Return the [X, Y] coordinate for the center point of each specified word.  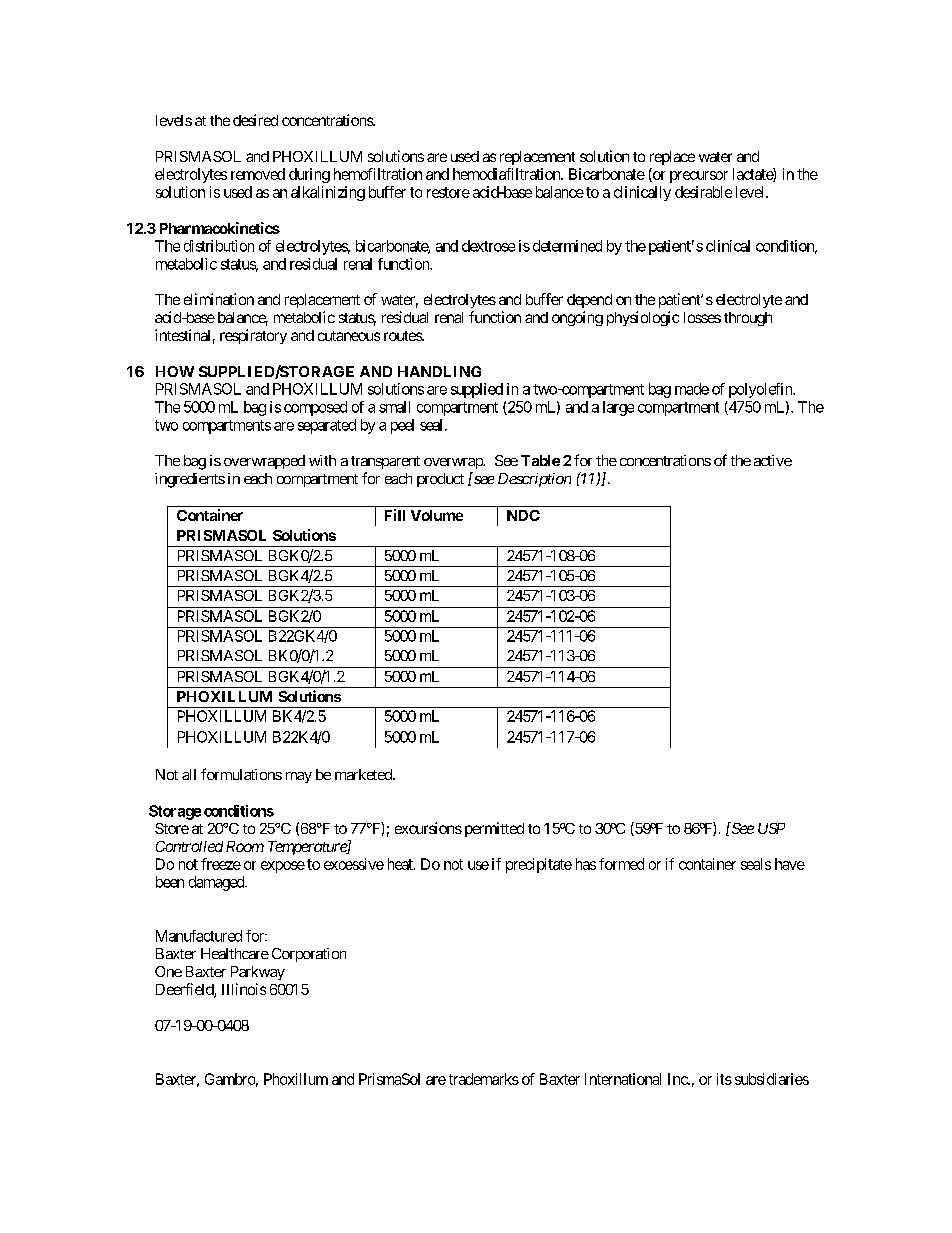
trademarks [484, 1079]
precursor [699, 177]
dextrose [488, 246]
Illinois [244, 989]
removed [258, 174]
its [724, 1079]
